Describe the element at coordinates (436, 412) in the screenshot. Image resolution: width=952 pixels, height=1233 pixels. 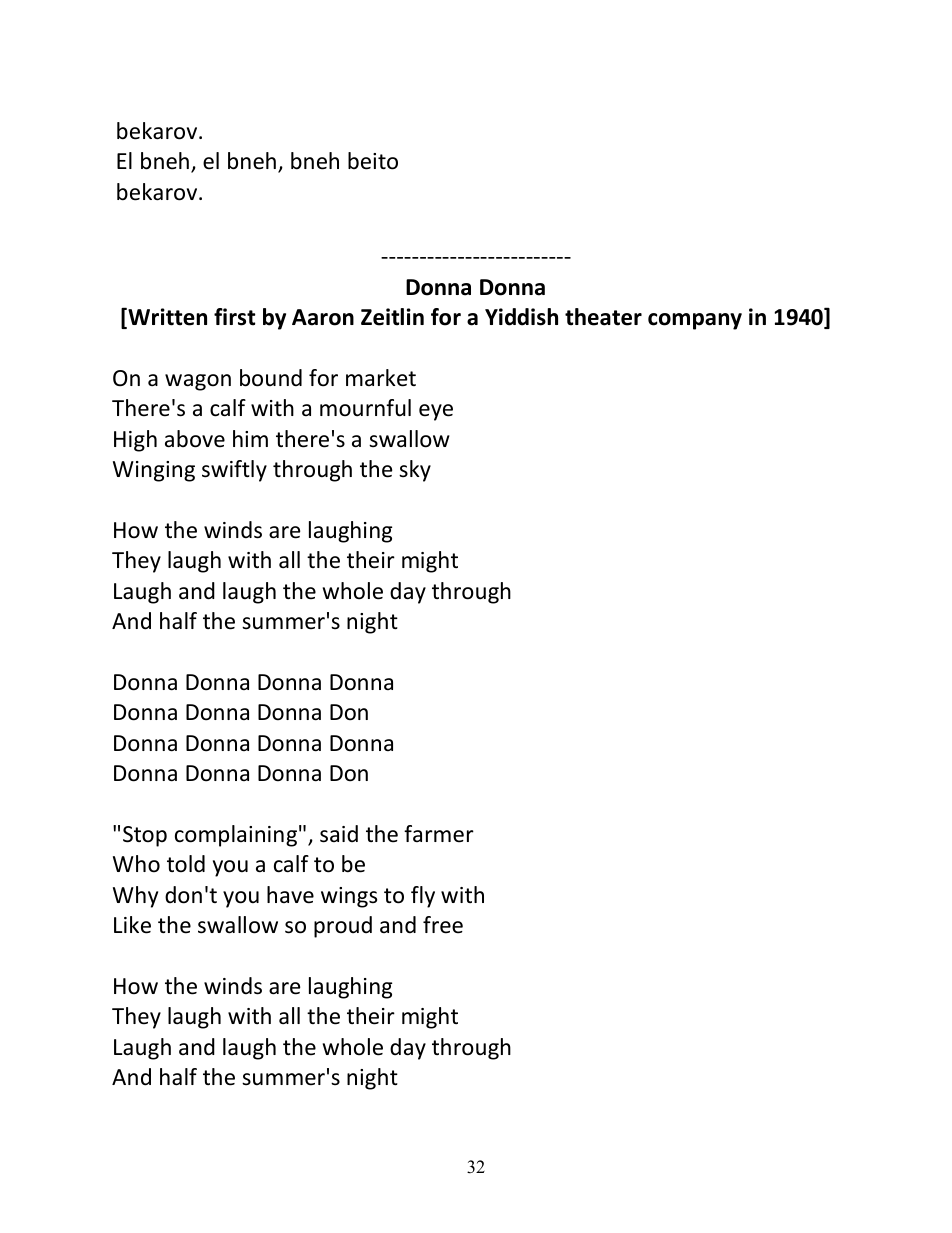
I see `eye` at that location.
